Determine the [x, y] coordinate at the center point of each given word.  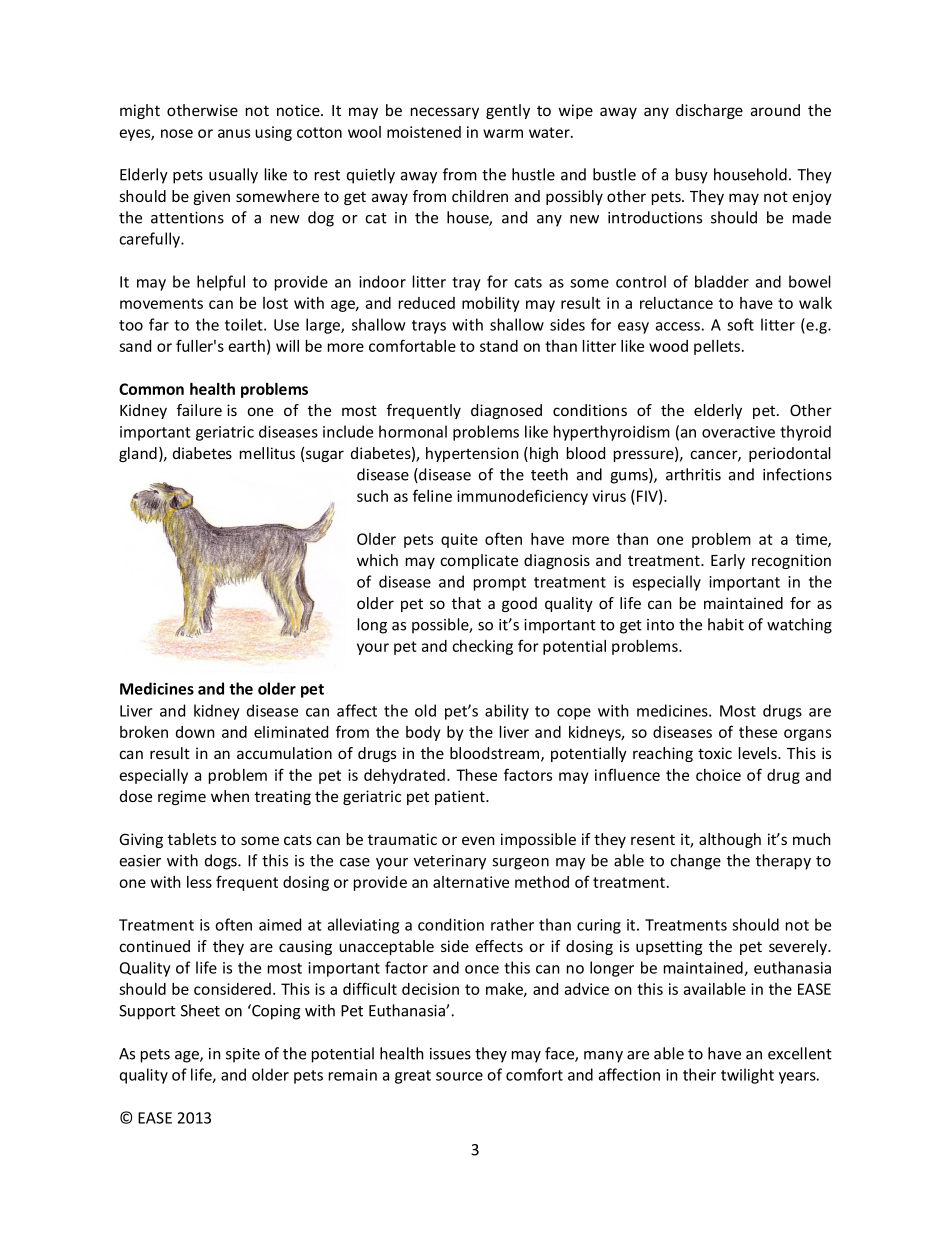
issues [450, 1054]
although [730, 840]
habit [726, 624]
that [466, 603]
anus [234, 133]
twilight [747, 1076]
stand [499, 346]
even [478, 840]
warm [503, 133]
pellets [718, 347]
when [230, 796]
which [377, 560]
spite [243, 1055]
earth [246, 346]
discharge [709, 111]
